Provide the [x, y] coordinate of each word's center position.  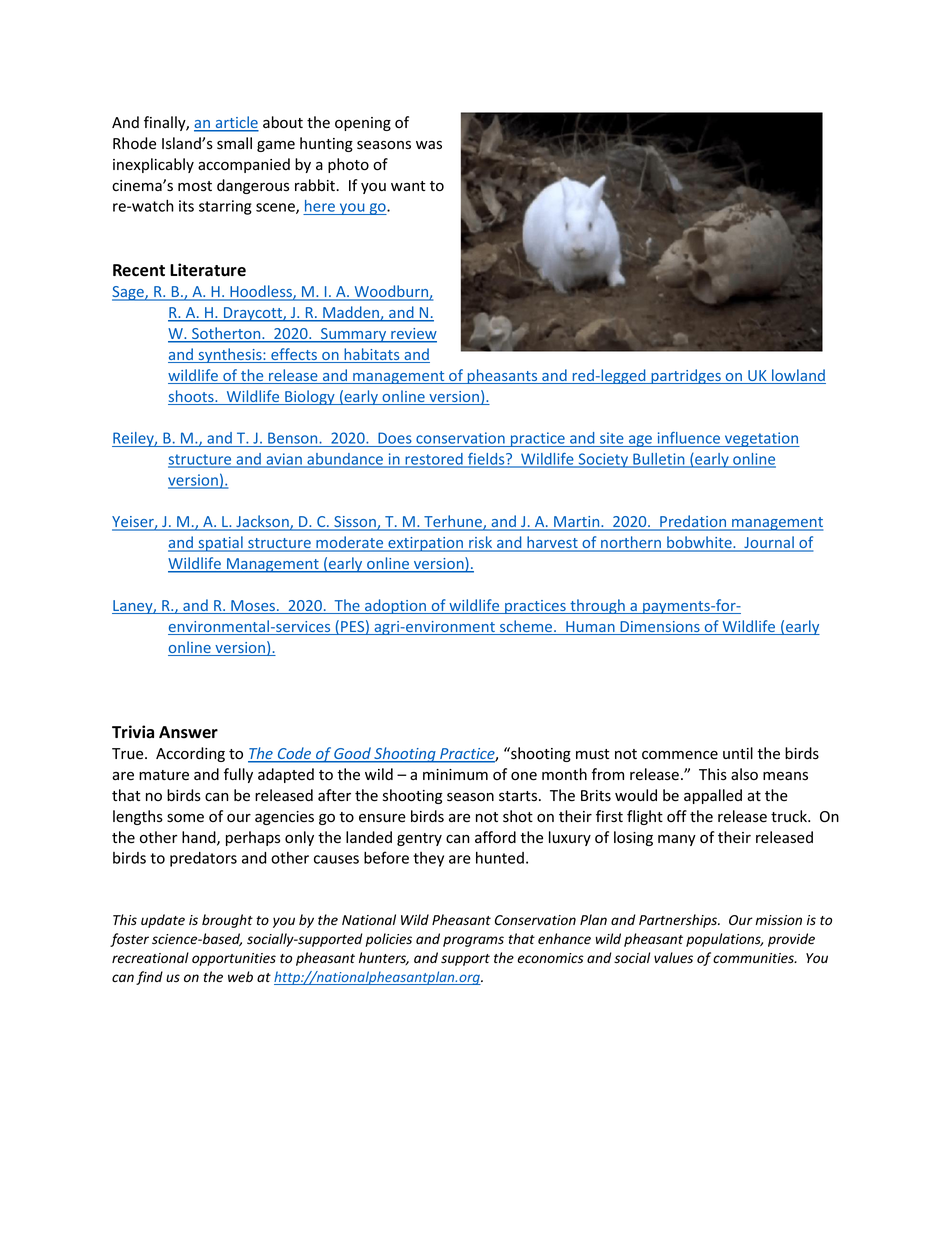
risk [481, 543]
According [190, 754]
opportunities [234, 959]
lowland [798, 376]
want [408, 186]
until [738, 753]
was [429, 145]
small [234, 143]
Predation [693, 522]
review [413, 335]
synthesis [230, 355]
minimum [455, 774]
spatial [220, 544]
